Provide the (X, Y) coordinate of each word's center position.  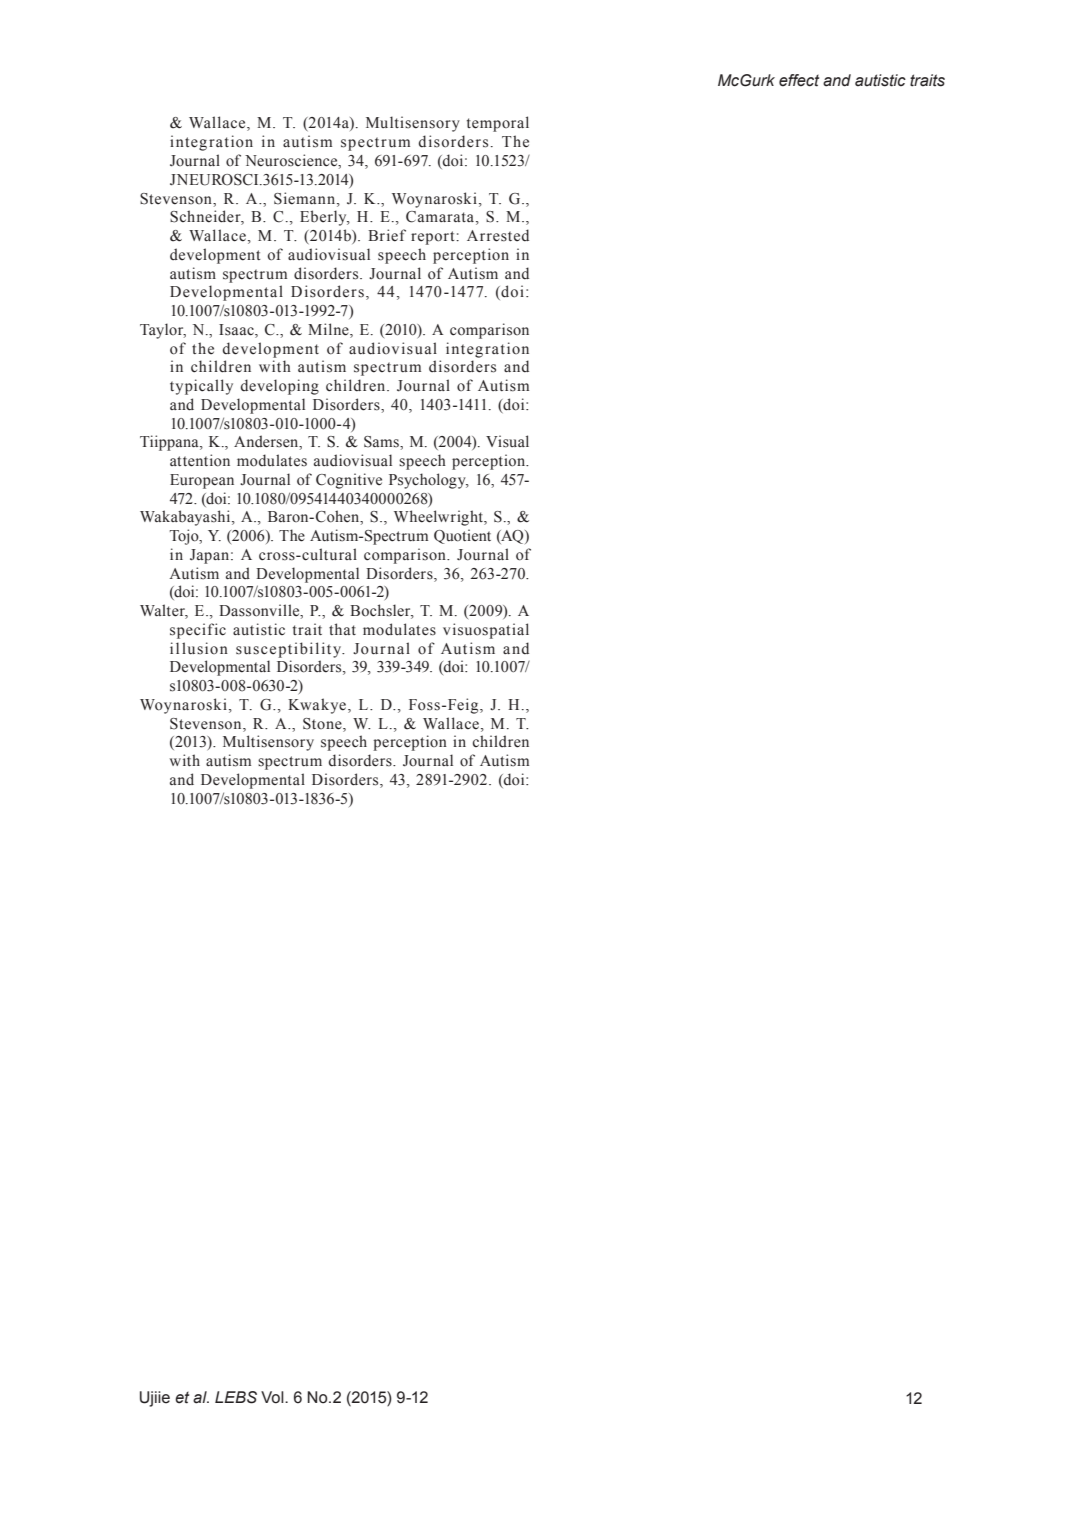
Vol (273, 1397)
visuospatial (486, 631)
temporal (498, 124)
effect (799, 80)
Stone (323, 724)
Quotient (462, 536)
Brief (387, 235)
